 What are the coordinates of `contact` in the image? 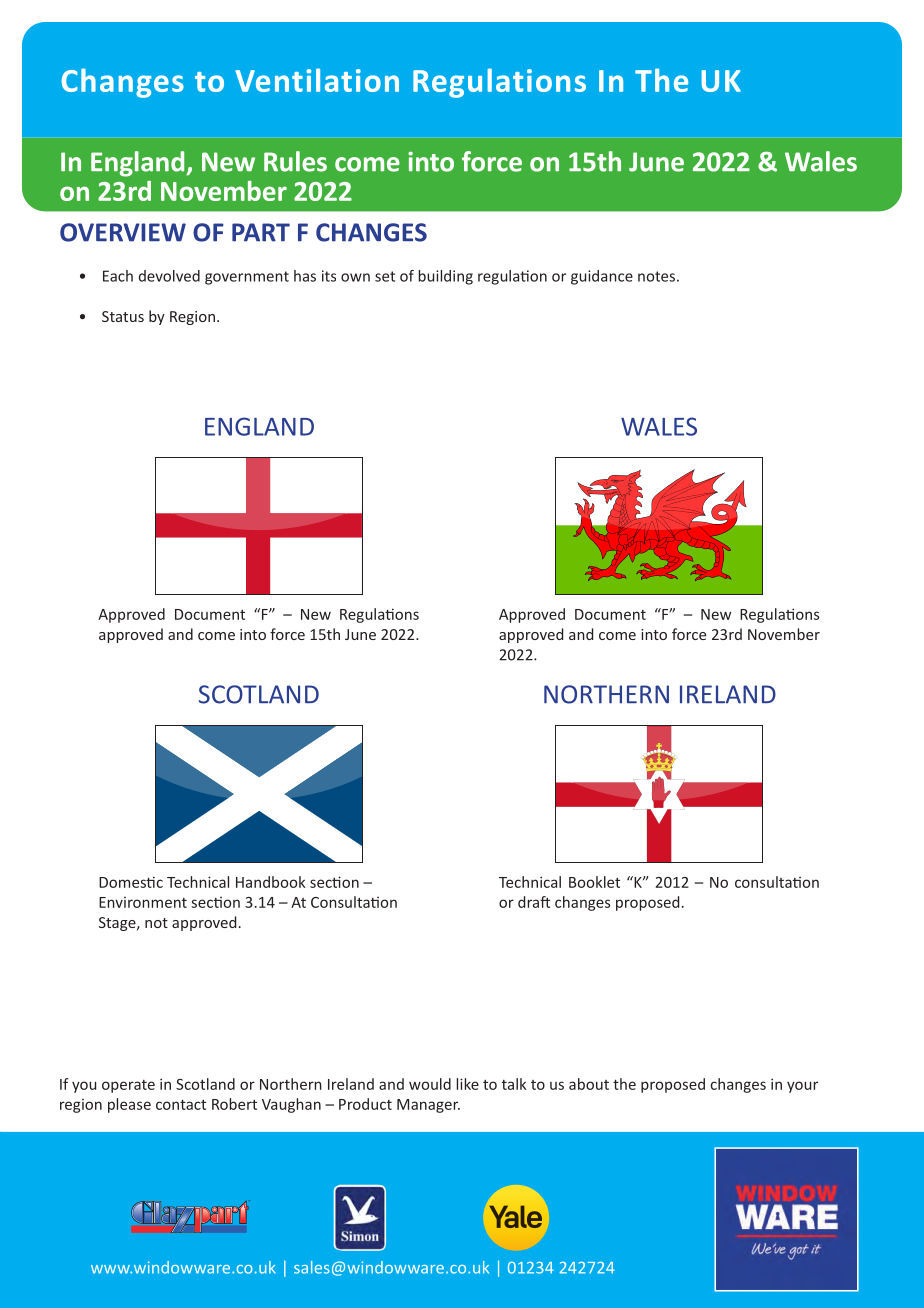 It's located at (181, 1105).
